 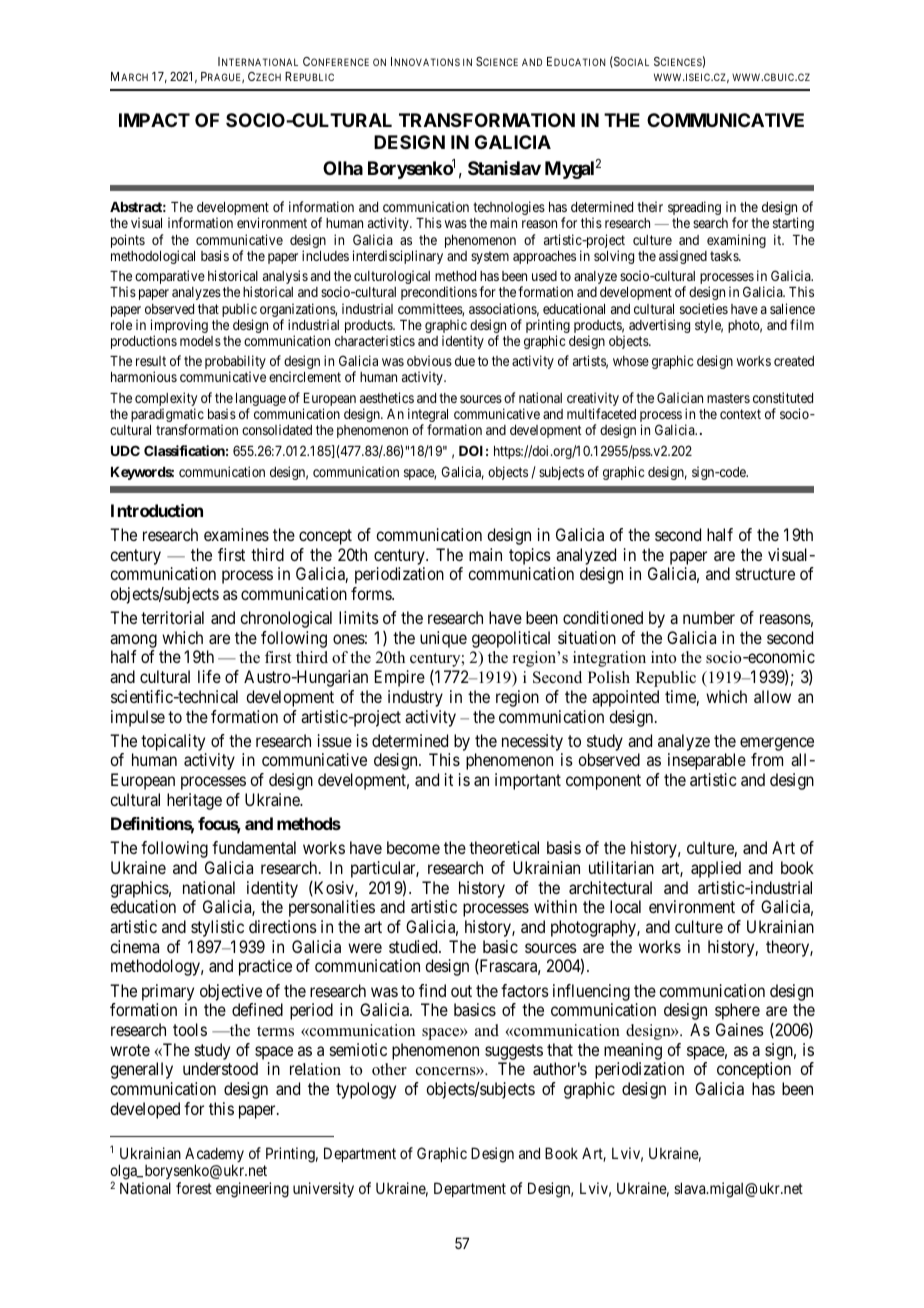 I want to click on structure, so click(x=765, y=574).
